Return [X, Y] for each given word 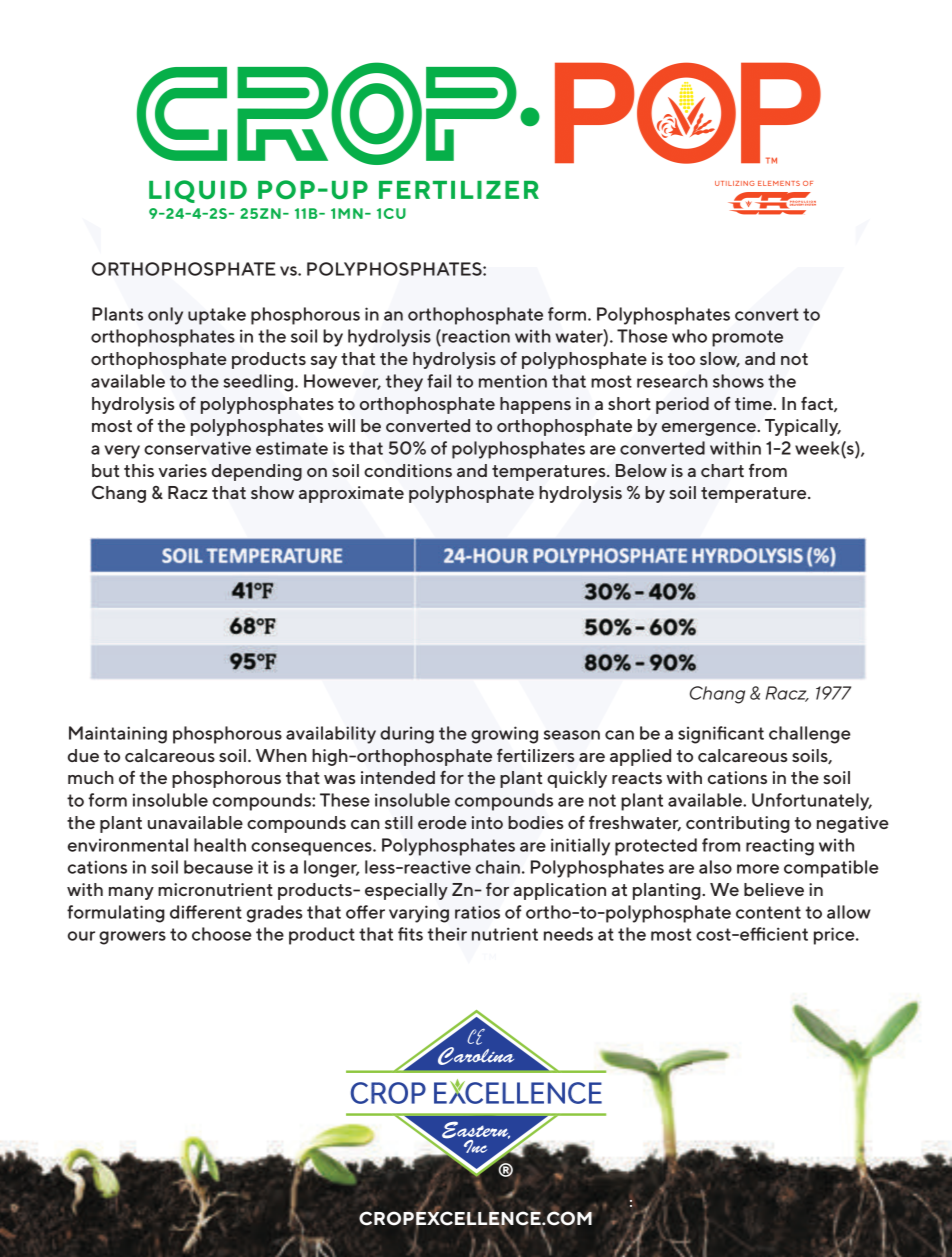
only [165, 316]
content [768, 912]
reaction [475, 336]
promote [747, 338]
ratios [477, 912]
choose [222, 934]
